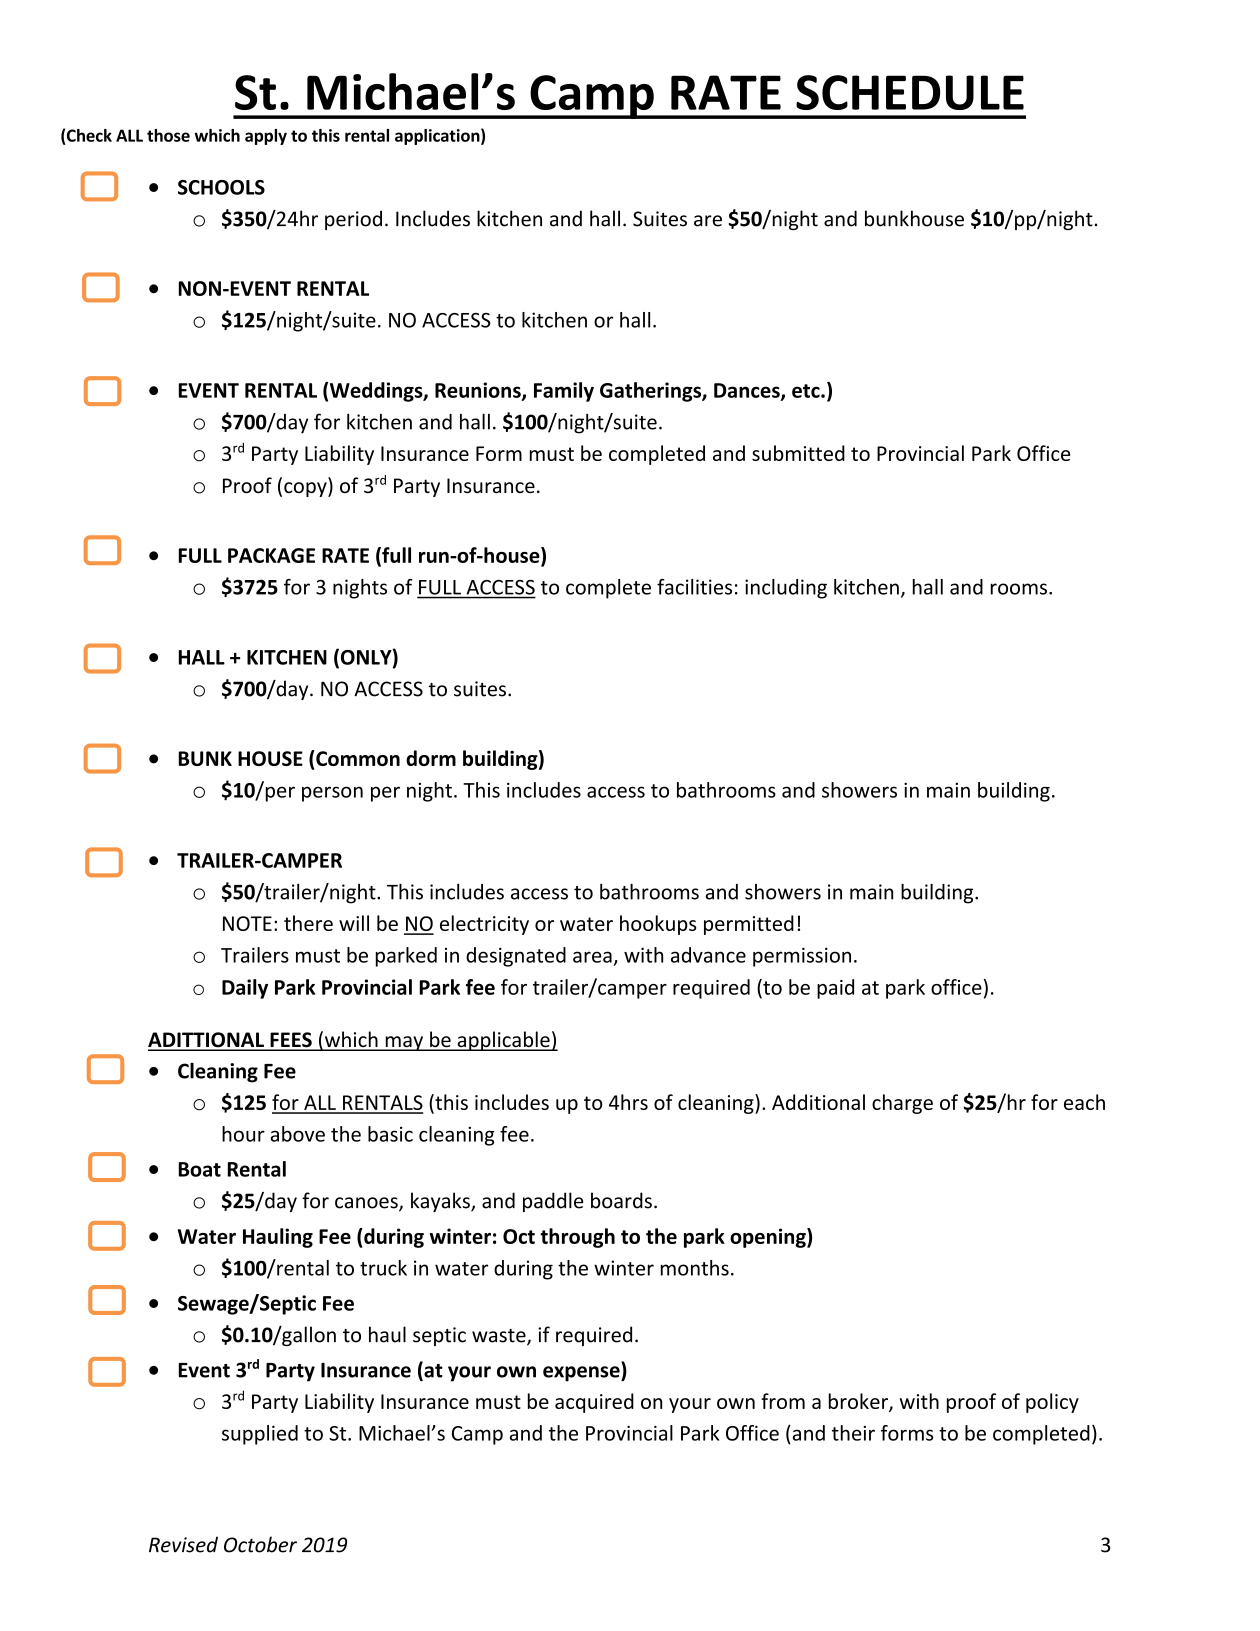  Describe the element at coordinates (260, 1544) in the screenshot. I see `October` at that location.
